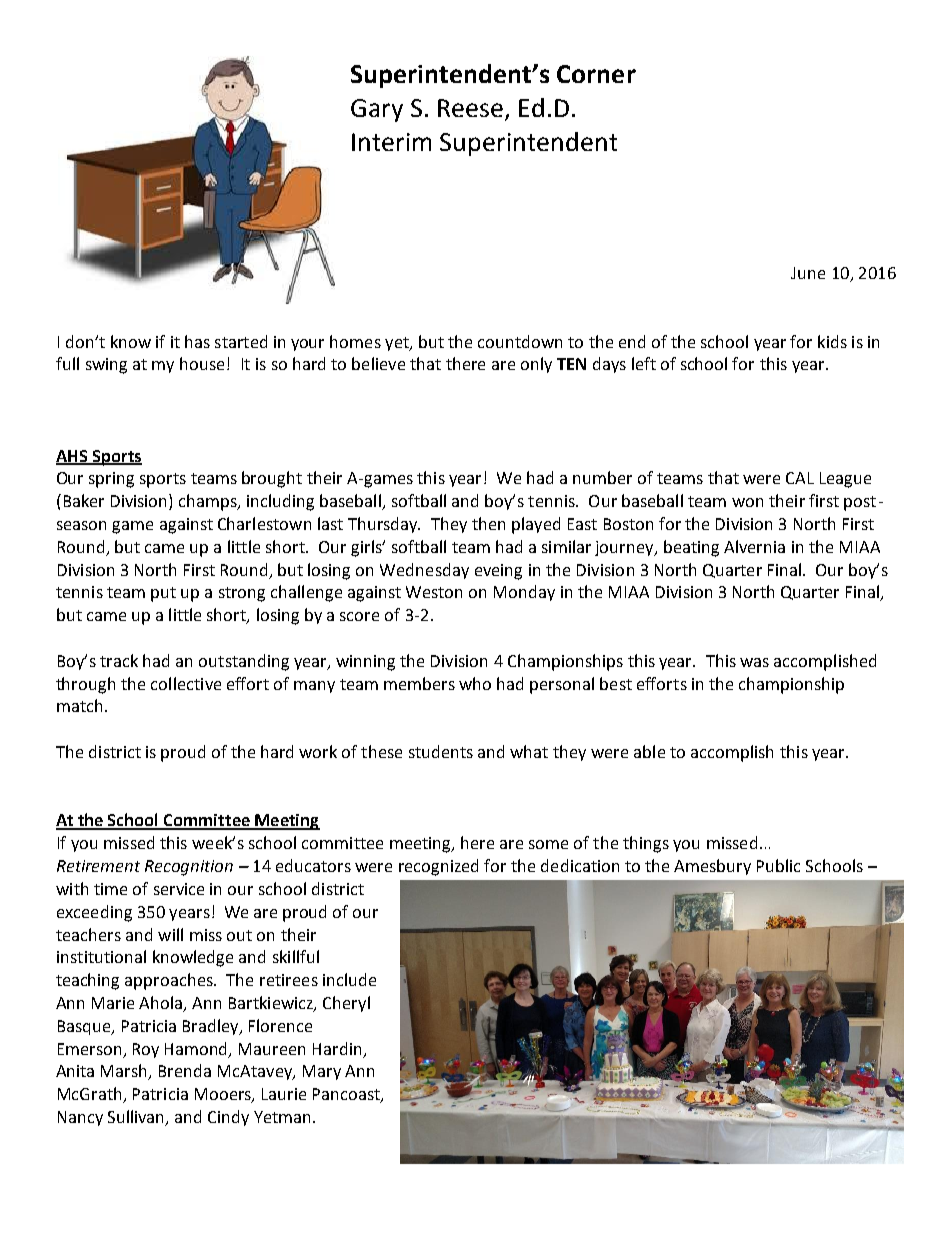 The image size is (952, 1233). Describe the element at coordinates (691, 548) in the document. I see `beating` at that location.
